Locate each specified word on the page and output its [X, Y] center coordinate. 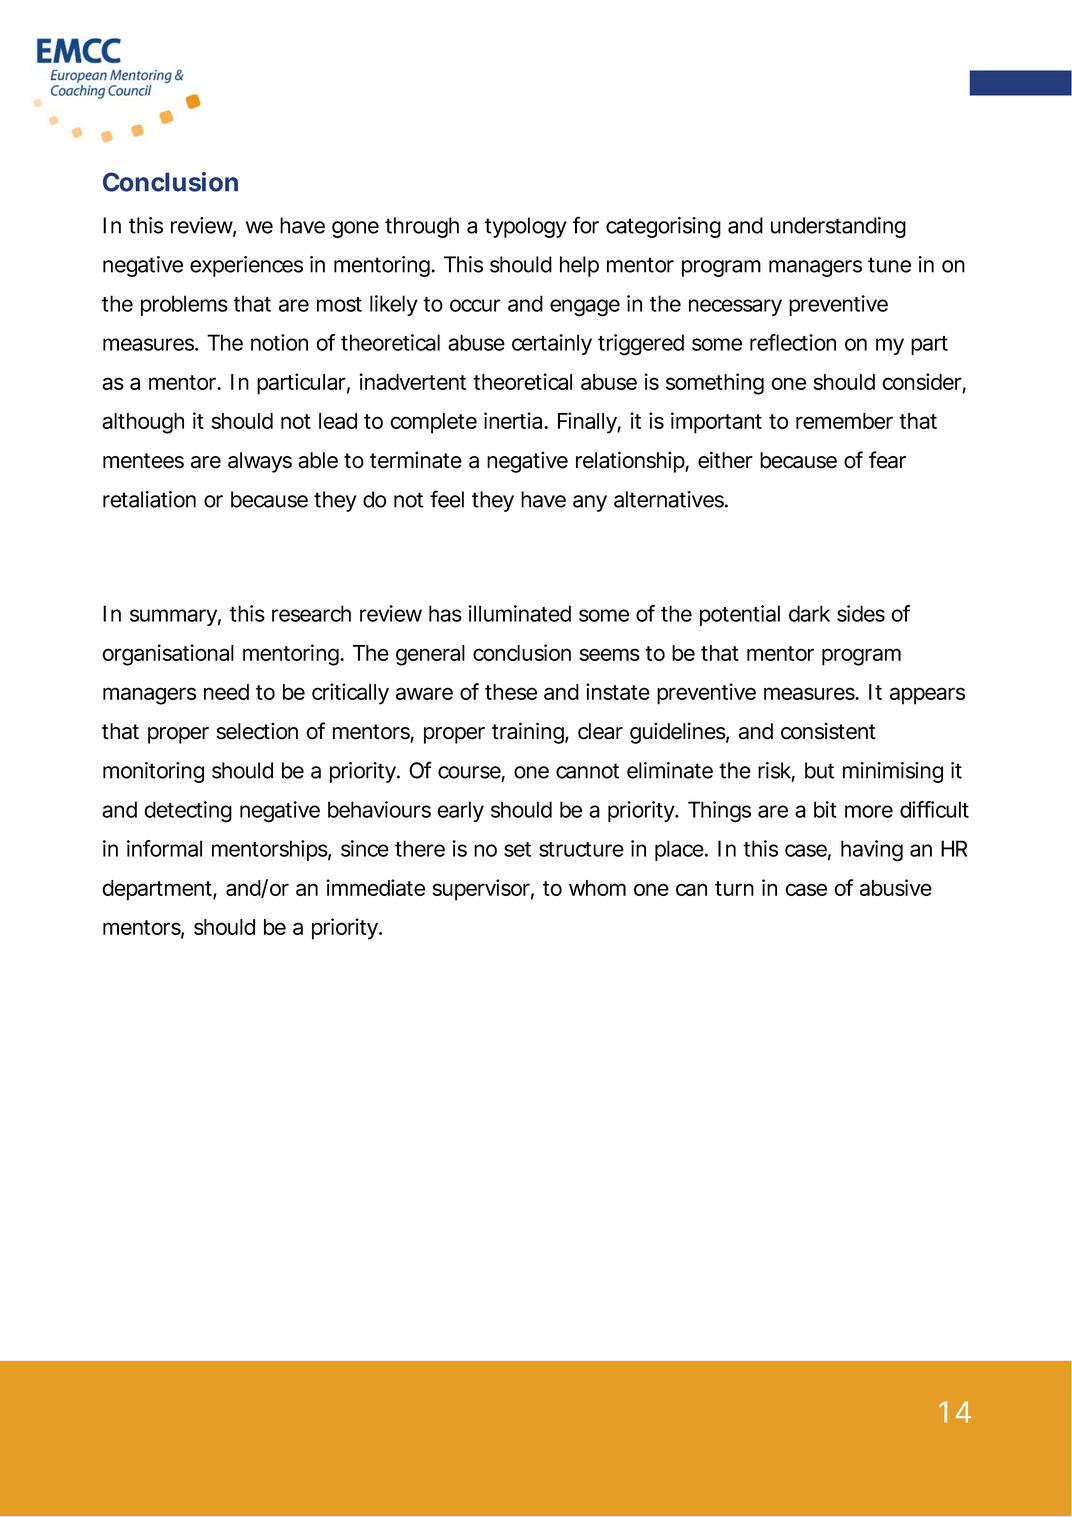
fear [887, 460]
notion [279, 342]
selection [257, 731]
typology [526, 227]
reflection [793, 342]
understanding [838, 227]
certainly [552, 344]
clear [600, 731]
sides [861, 613]
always [260, 462]
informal [164, 848]
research [311, 613]
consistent [828, 731]
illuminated [519, 613]
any [590, 503]
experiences [246, 266]
